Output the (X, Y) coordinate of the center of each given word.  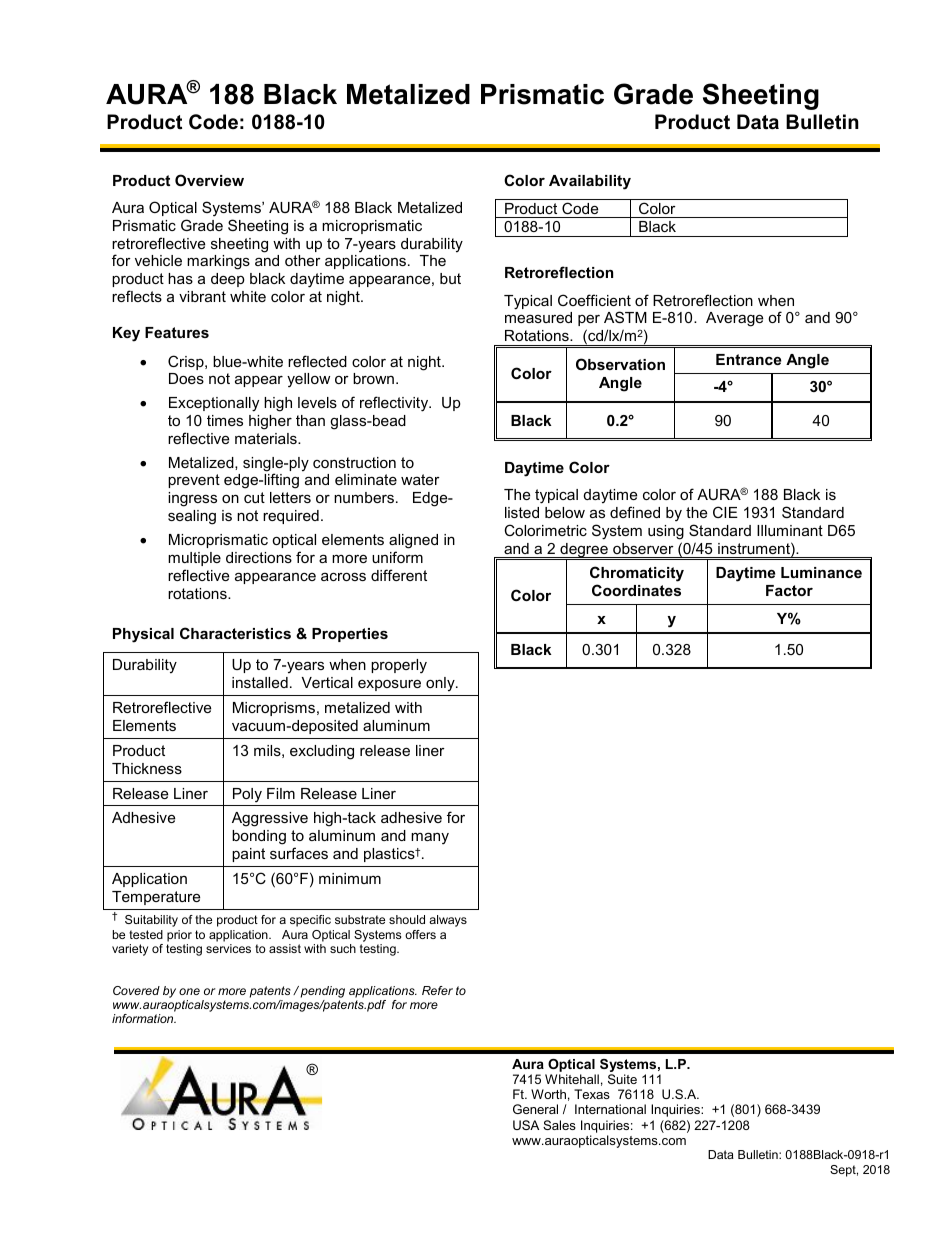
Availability (590, 182)
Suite (622, 1079)
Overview (209, 180)
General (535, 1109)
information (144, 1018)
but (450, 278)
